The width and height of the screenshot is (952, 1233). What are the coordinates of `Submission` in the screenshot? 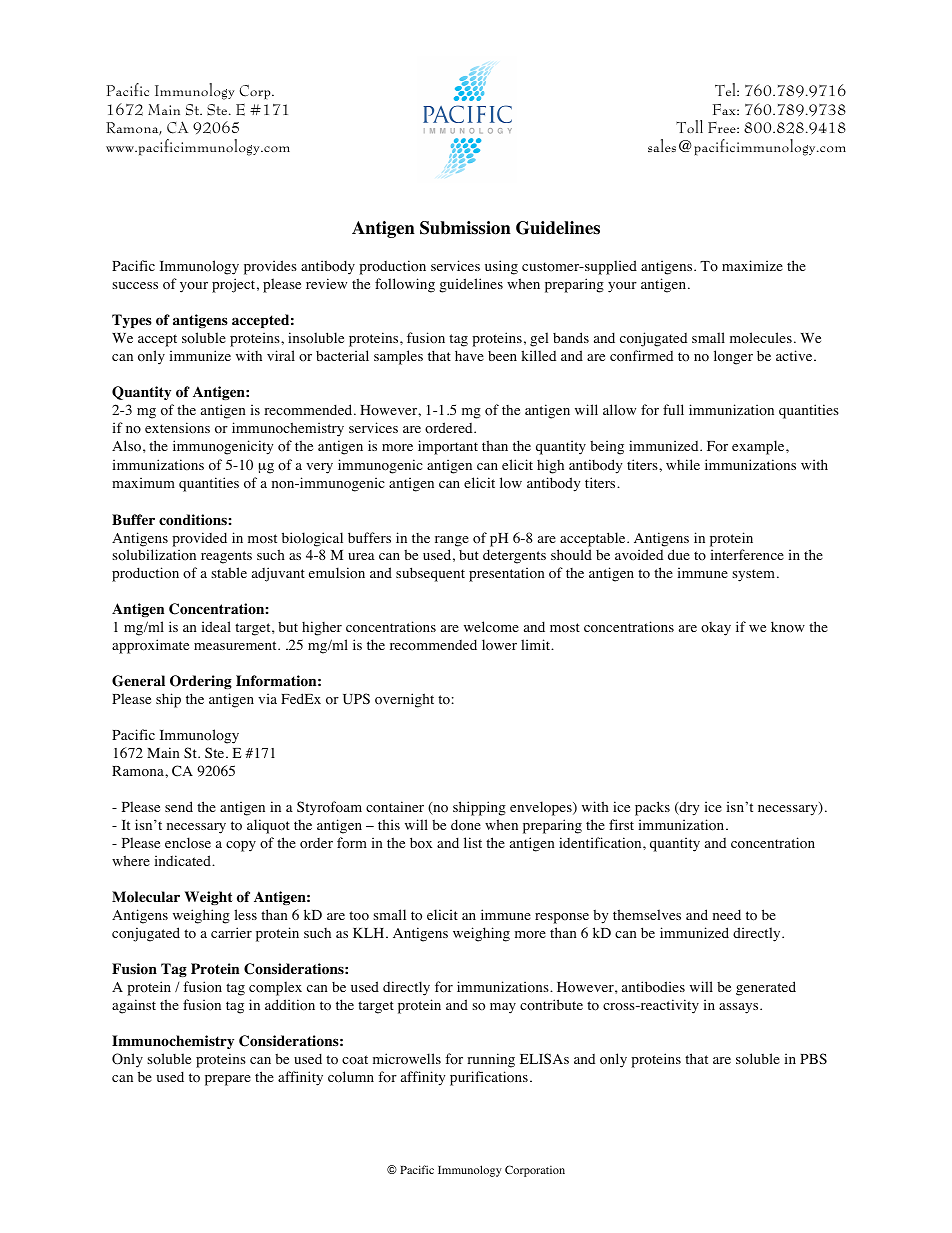 It's located at (465, 228).
